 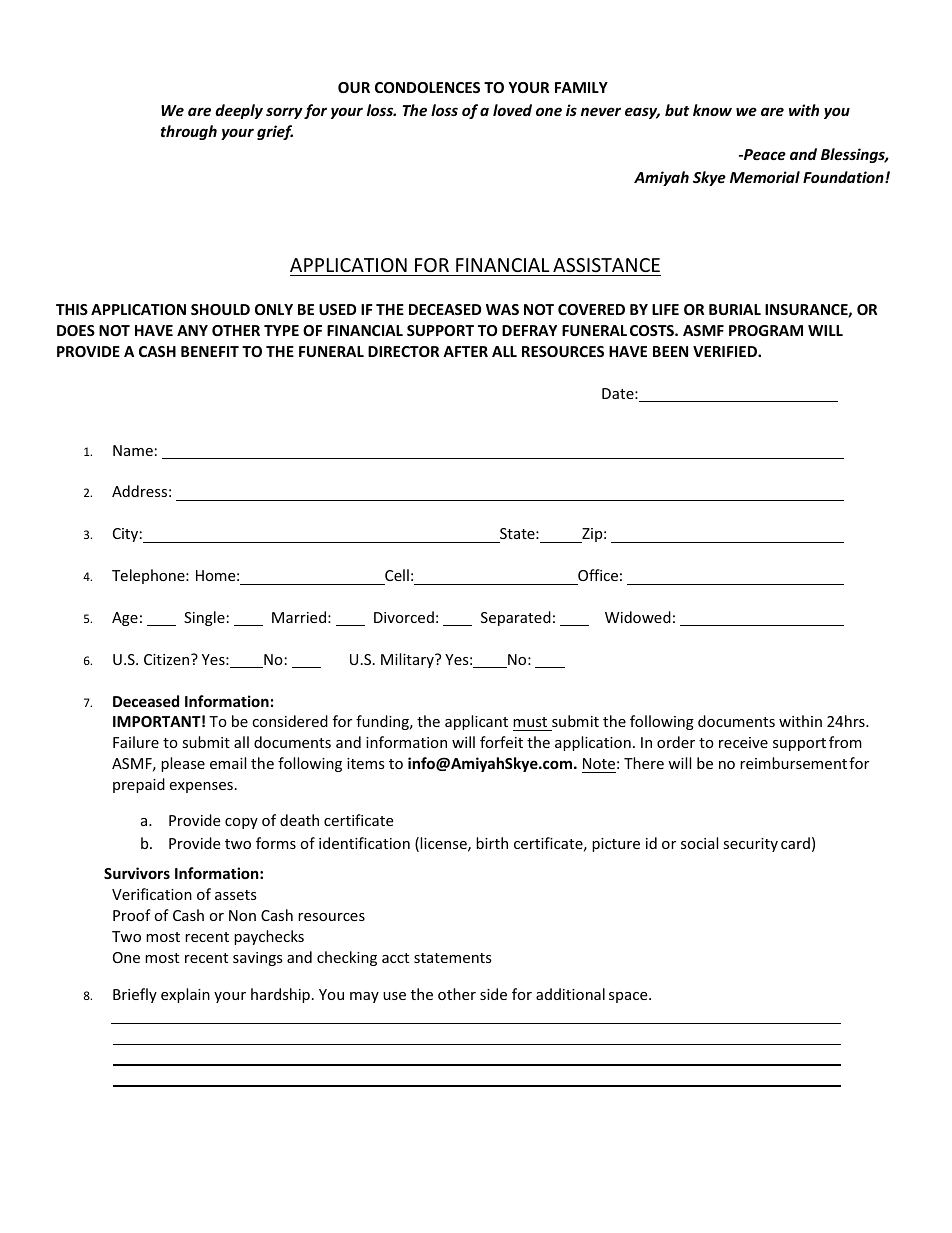 What do you see at coordinates (512, 110) in the screenshot?
I see `loved` at bounding box center [512, 110].
